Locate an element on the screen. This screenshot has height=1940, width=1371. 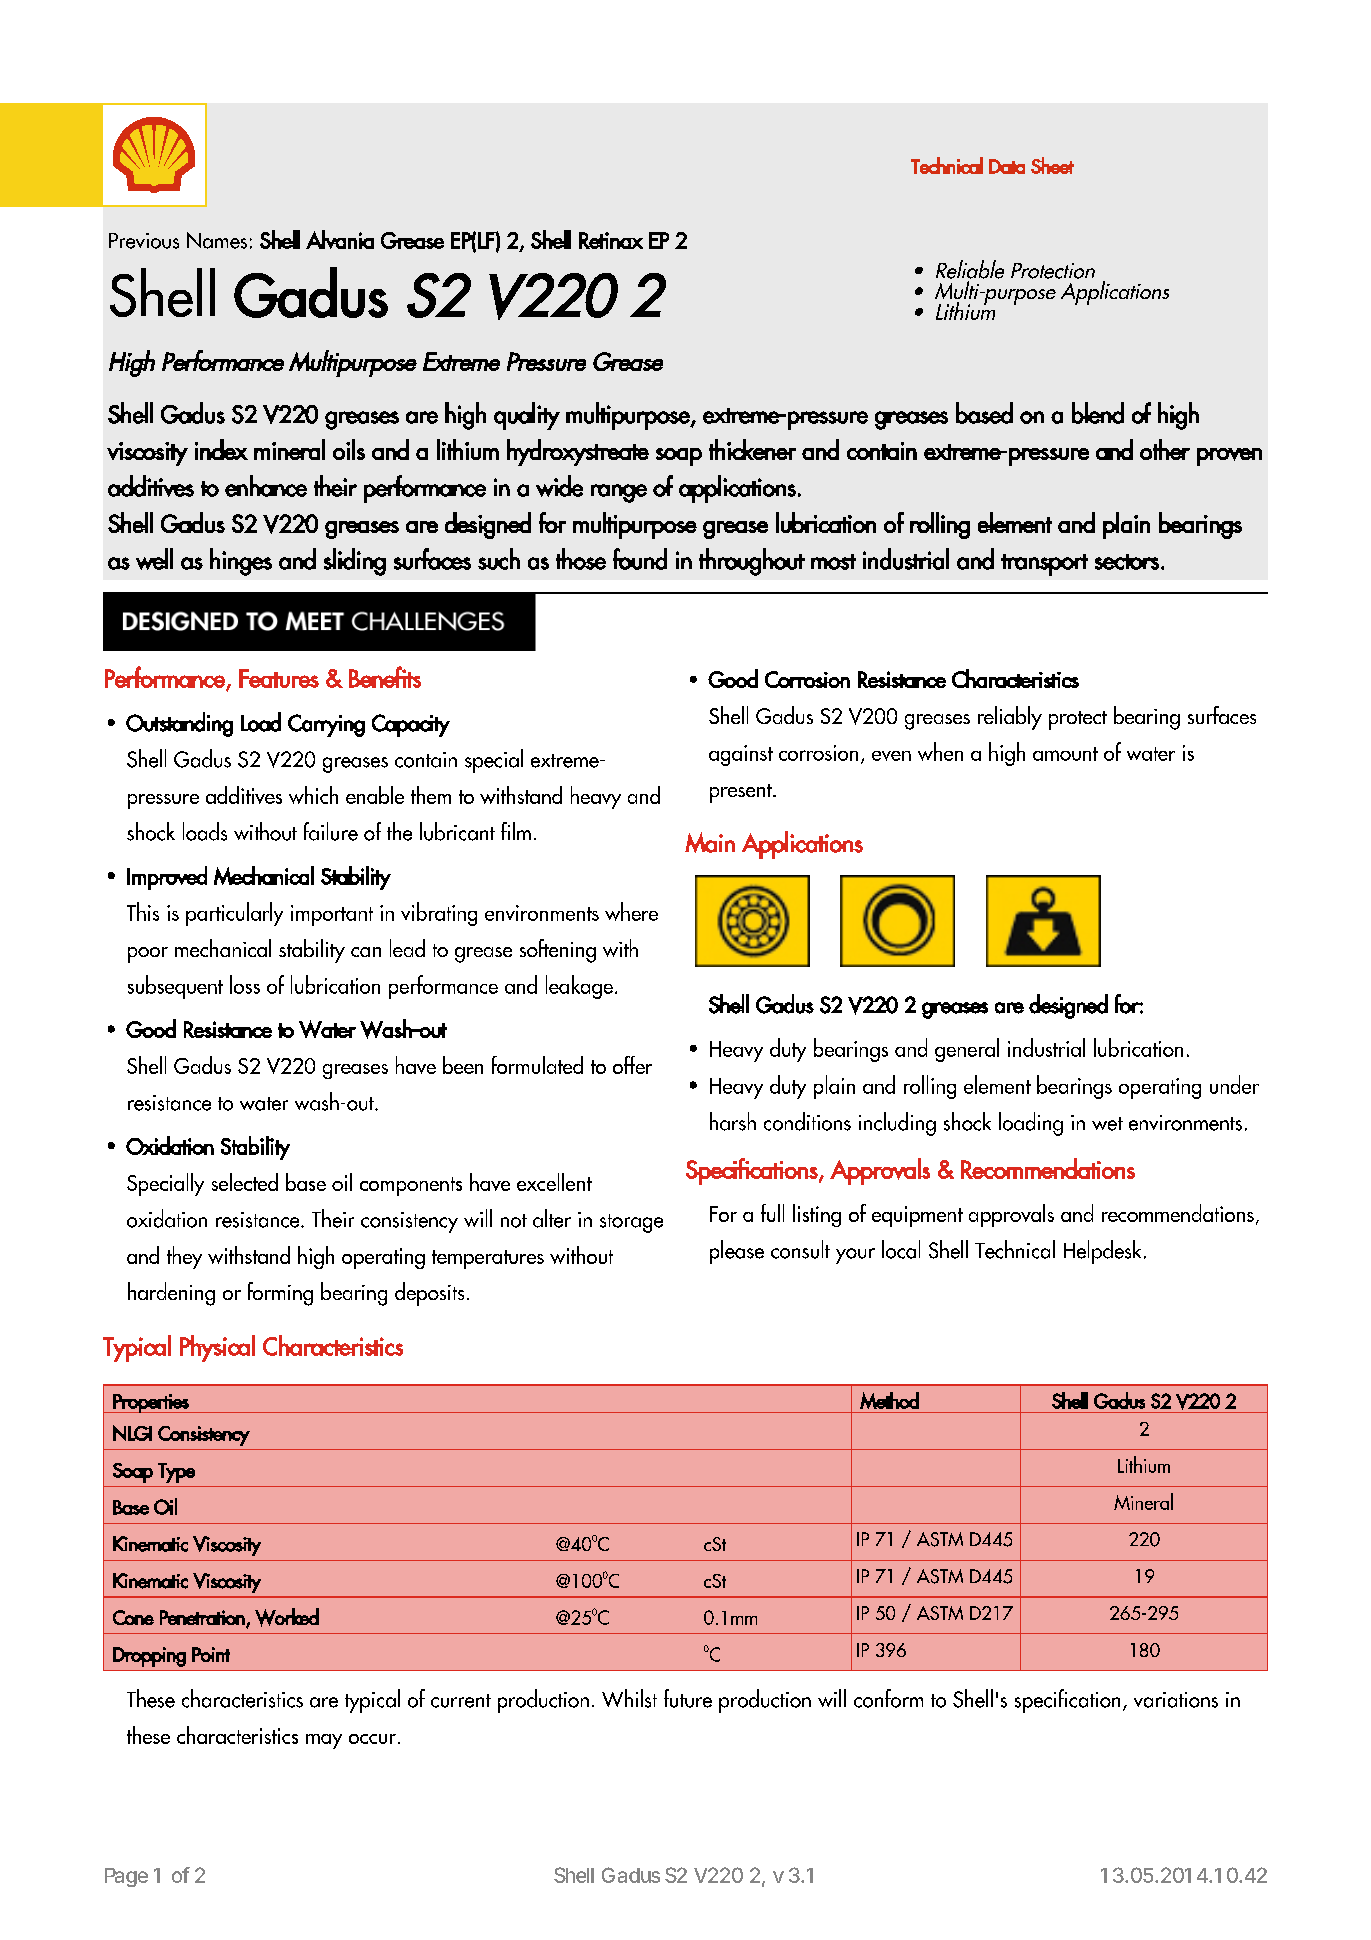
offer is located at coordinates (632, 1065).
